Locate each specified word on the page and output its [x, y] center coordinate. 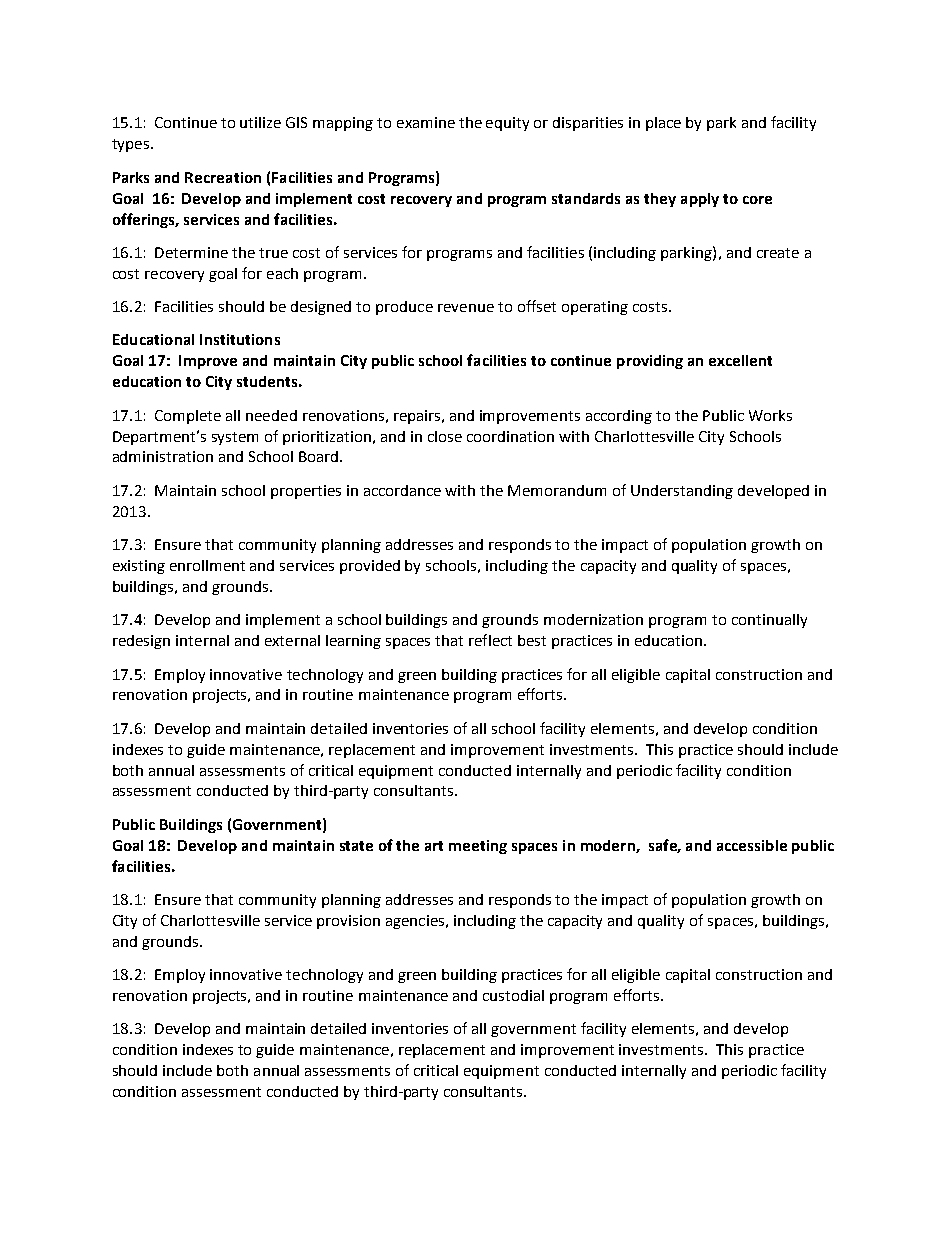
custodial [513, 995]
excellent [740, 360]
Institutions [240, 339]
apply [700, 200]
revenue [466, 308]
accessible [752, 845]
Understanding [682, 492]
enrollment [207, 565]
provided [370, 567]
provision [348, 922]
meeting [478, 847]
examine [426, 122]
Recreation [223, 177]
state [356, 846]
